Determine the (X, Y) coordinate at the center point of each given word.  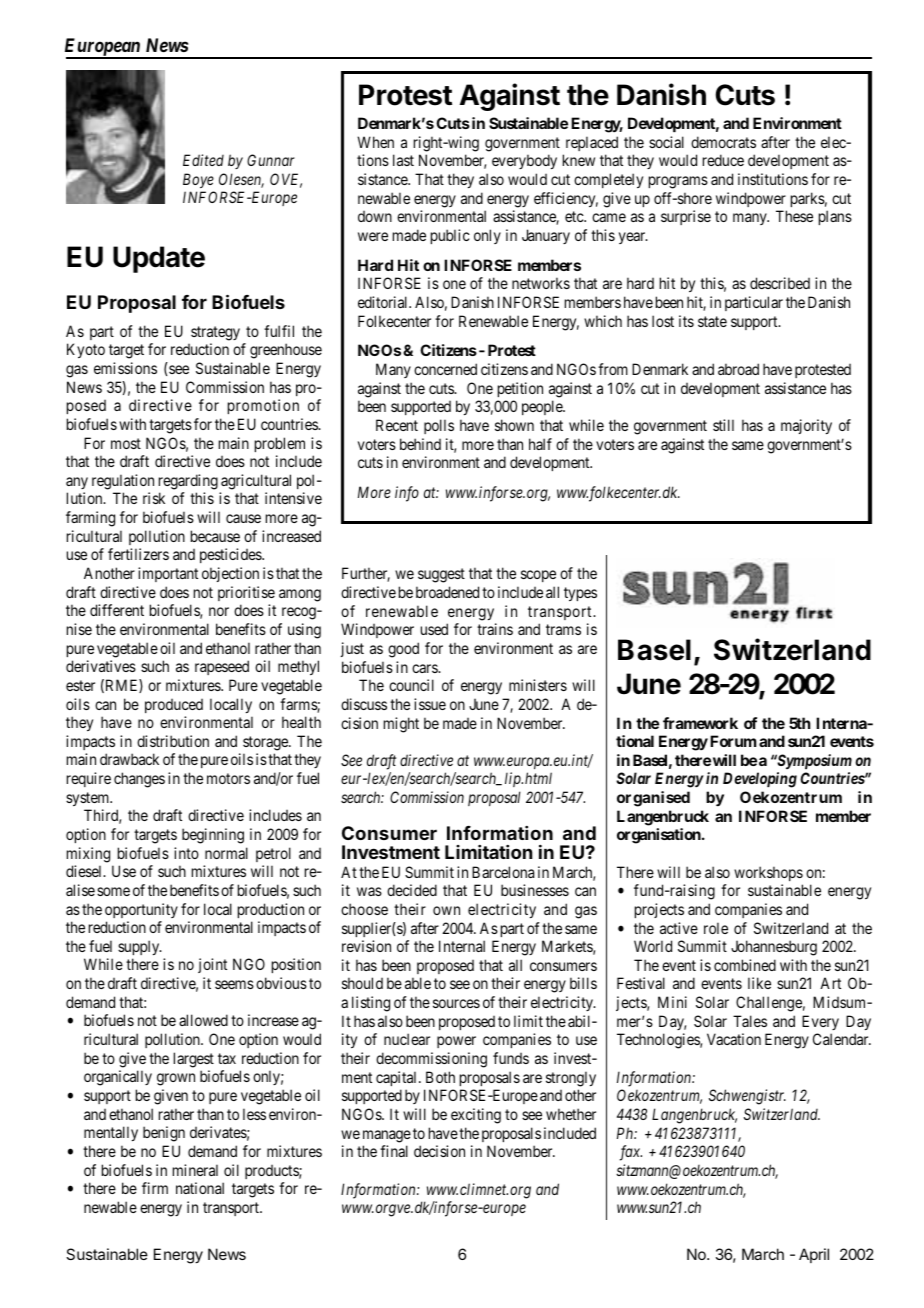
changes (139, 780)
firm (155, 1188)
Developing (760, 780)
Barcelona (503, 872)
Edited (203, 160)
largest (194, 1060)
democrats (723, 142)
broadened (447, 592)
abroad (738, 369)
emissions (125, 368)
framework (700, 723)
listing (371, 1004)
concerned (445, 369)
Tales (750, 1021)
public (450, 236)
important (168, 574)
